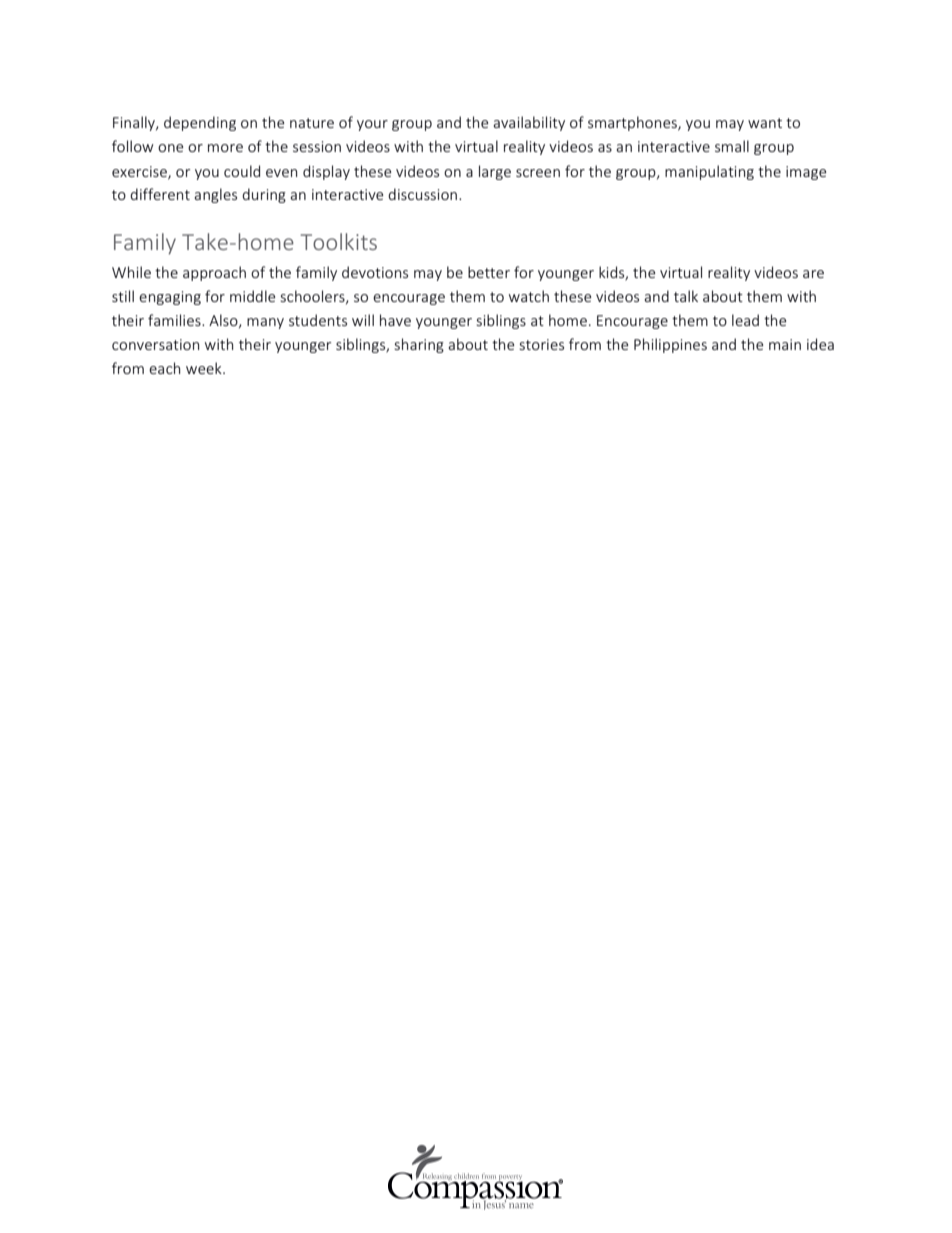 The image size is (952, 1233). Describe the element at coordinates (489, 272) in the image. I see `better` at that location.
